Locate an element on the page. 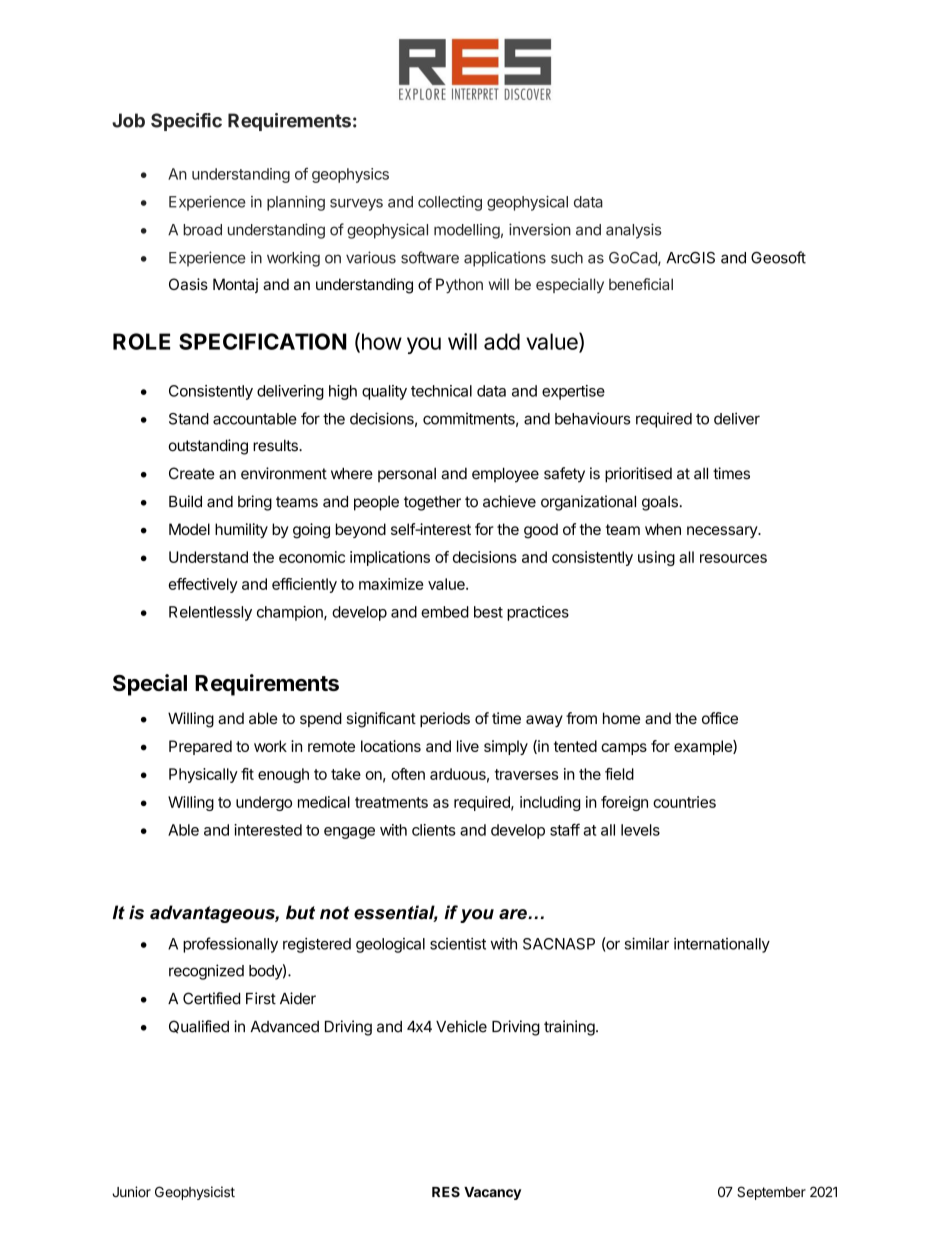 This document has height=1233, width=952. Geophysicist is located at coordinates (195, 1193).
